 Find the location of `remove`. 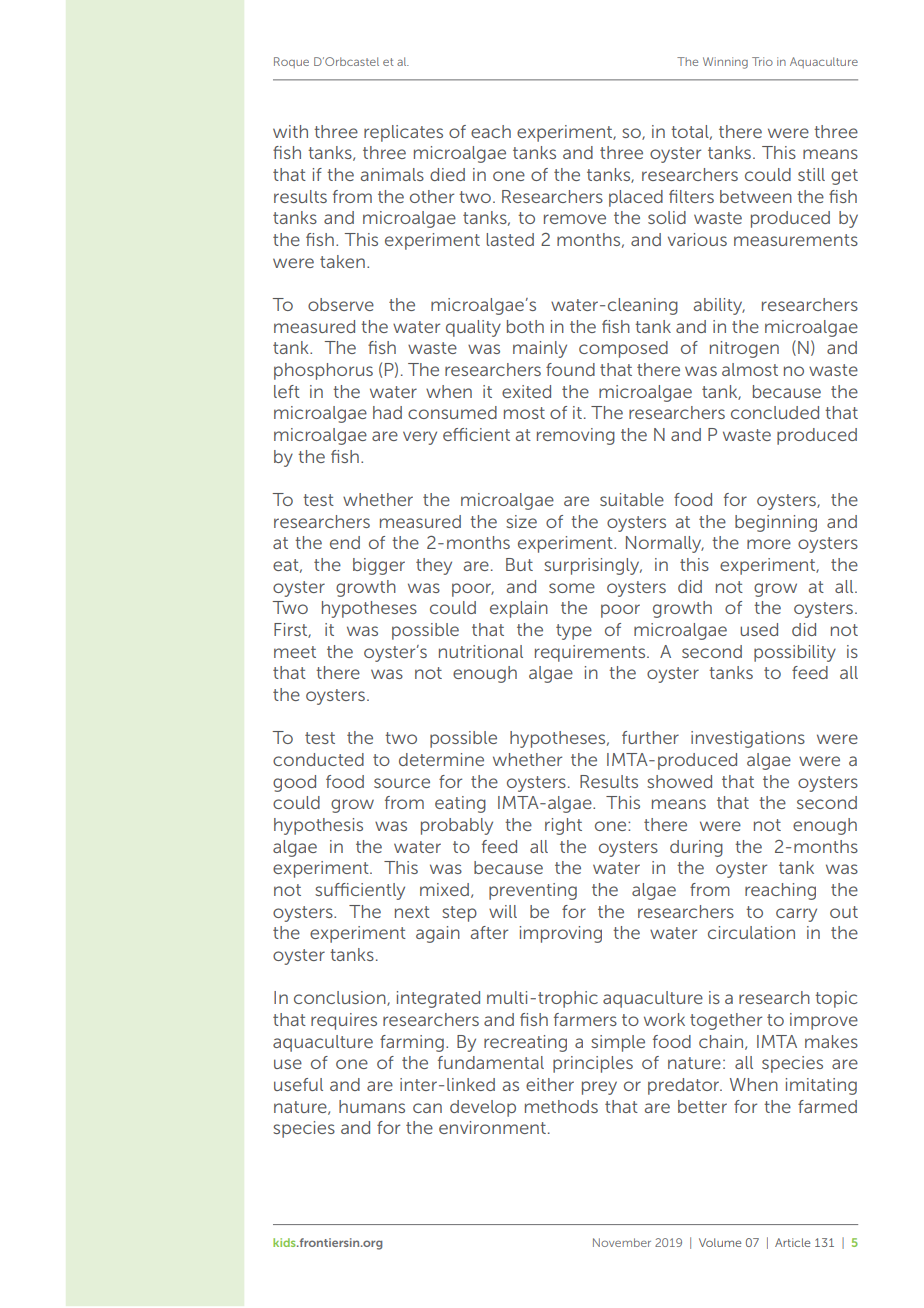

remove is located at coordinates (575, 219).
